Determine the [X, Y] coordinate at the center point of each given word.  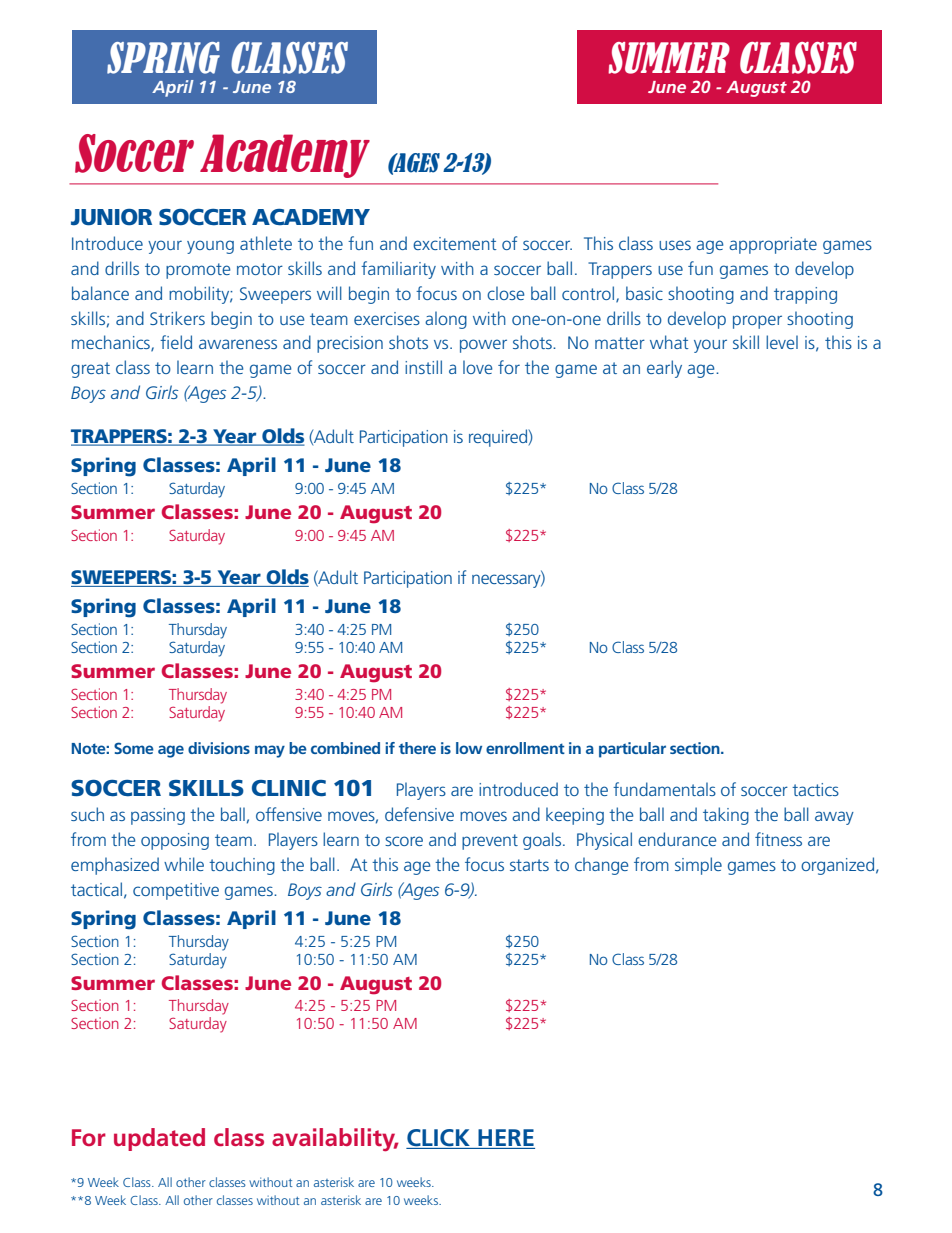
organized [837, 866]
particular [632, 750]
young [210, 247]
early [664, 369]
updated [159, 1139]
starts [529, 865]
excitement [455, 243]
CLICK [439, 1139]
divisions [219, 748]
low [469, 748]
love [477, 367]
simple [698, 866]
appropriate [773, 245]
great [90, 370]
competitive [176, 891]
